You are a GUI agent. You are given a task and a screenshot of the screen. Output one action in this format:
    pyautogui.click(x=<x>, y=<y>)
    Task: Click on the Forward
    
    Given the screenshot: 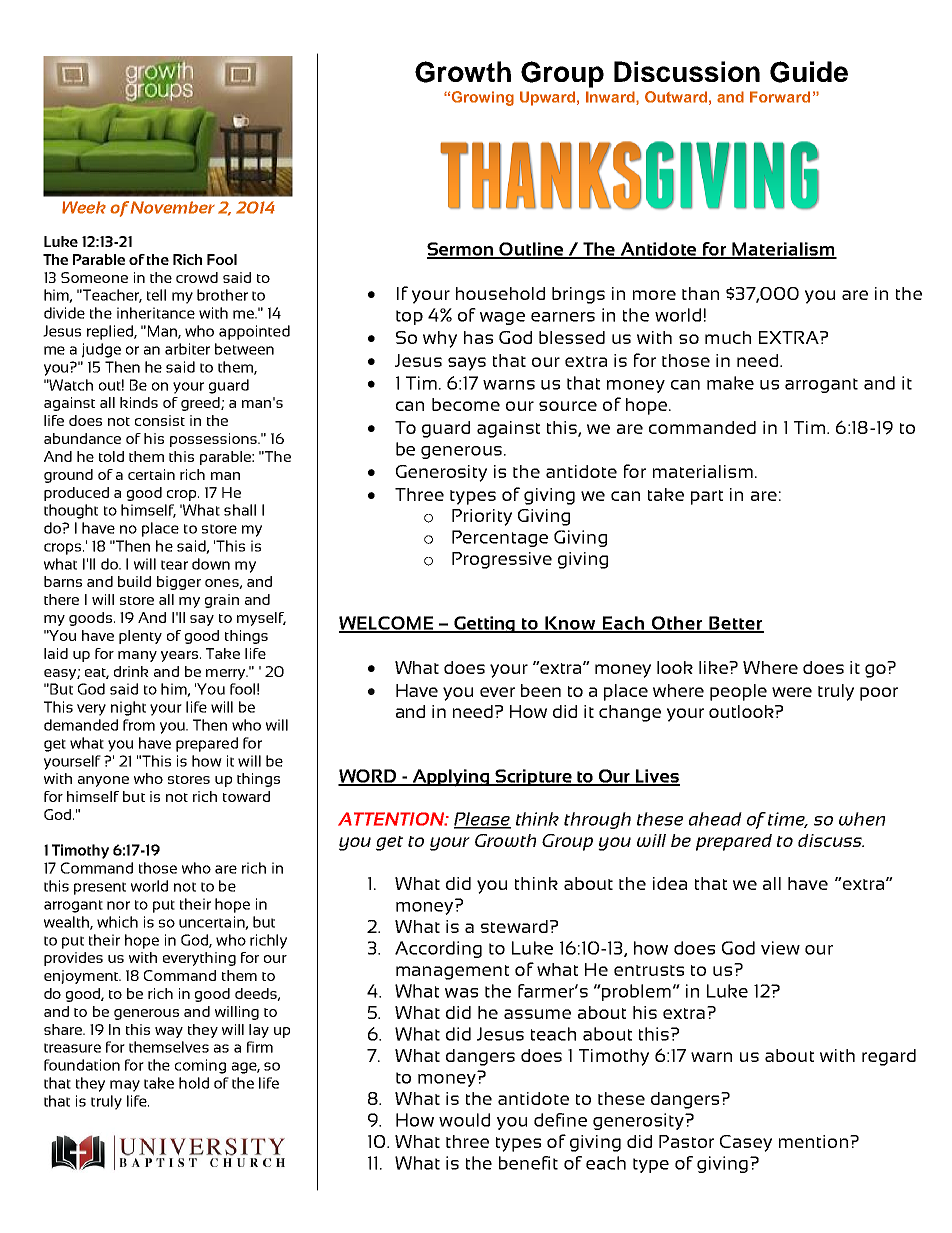 What is the action you would take?
    pyautogui.click(x=780, y=97)
